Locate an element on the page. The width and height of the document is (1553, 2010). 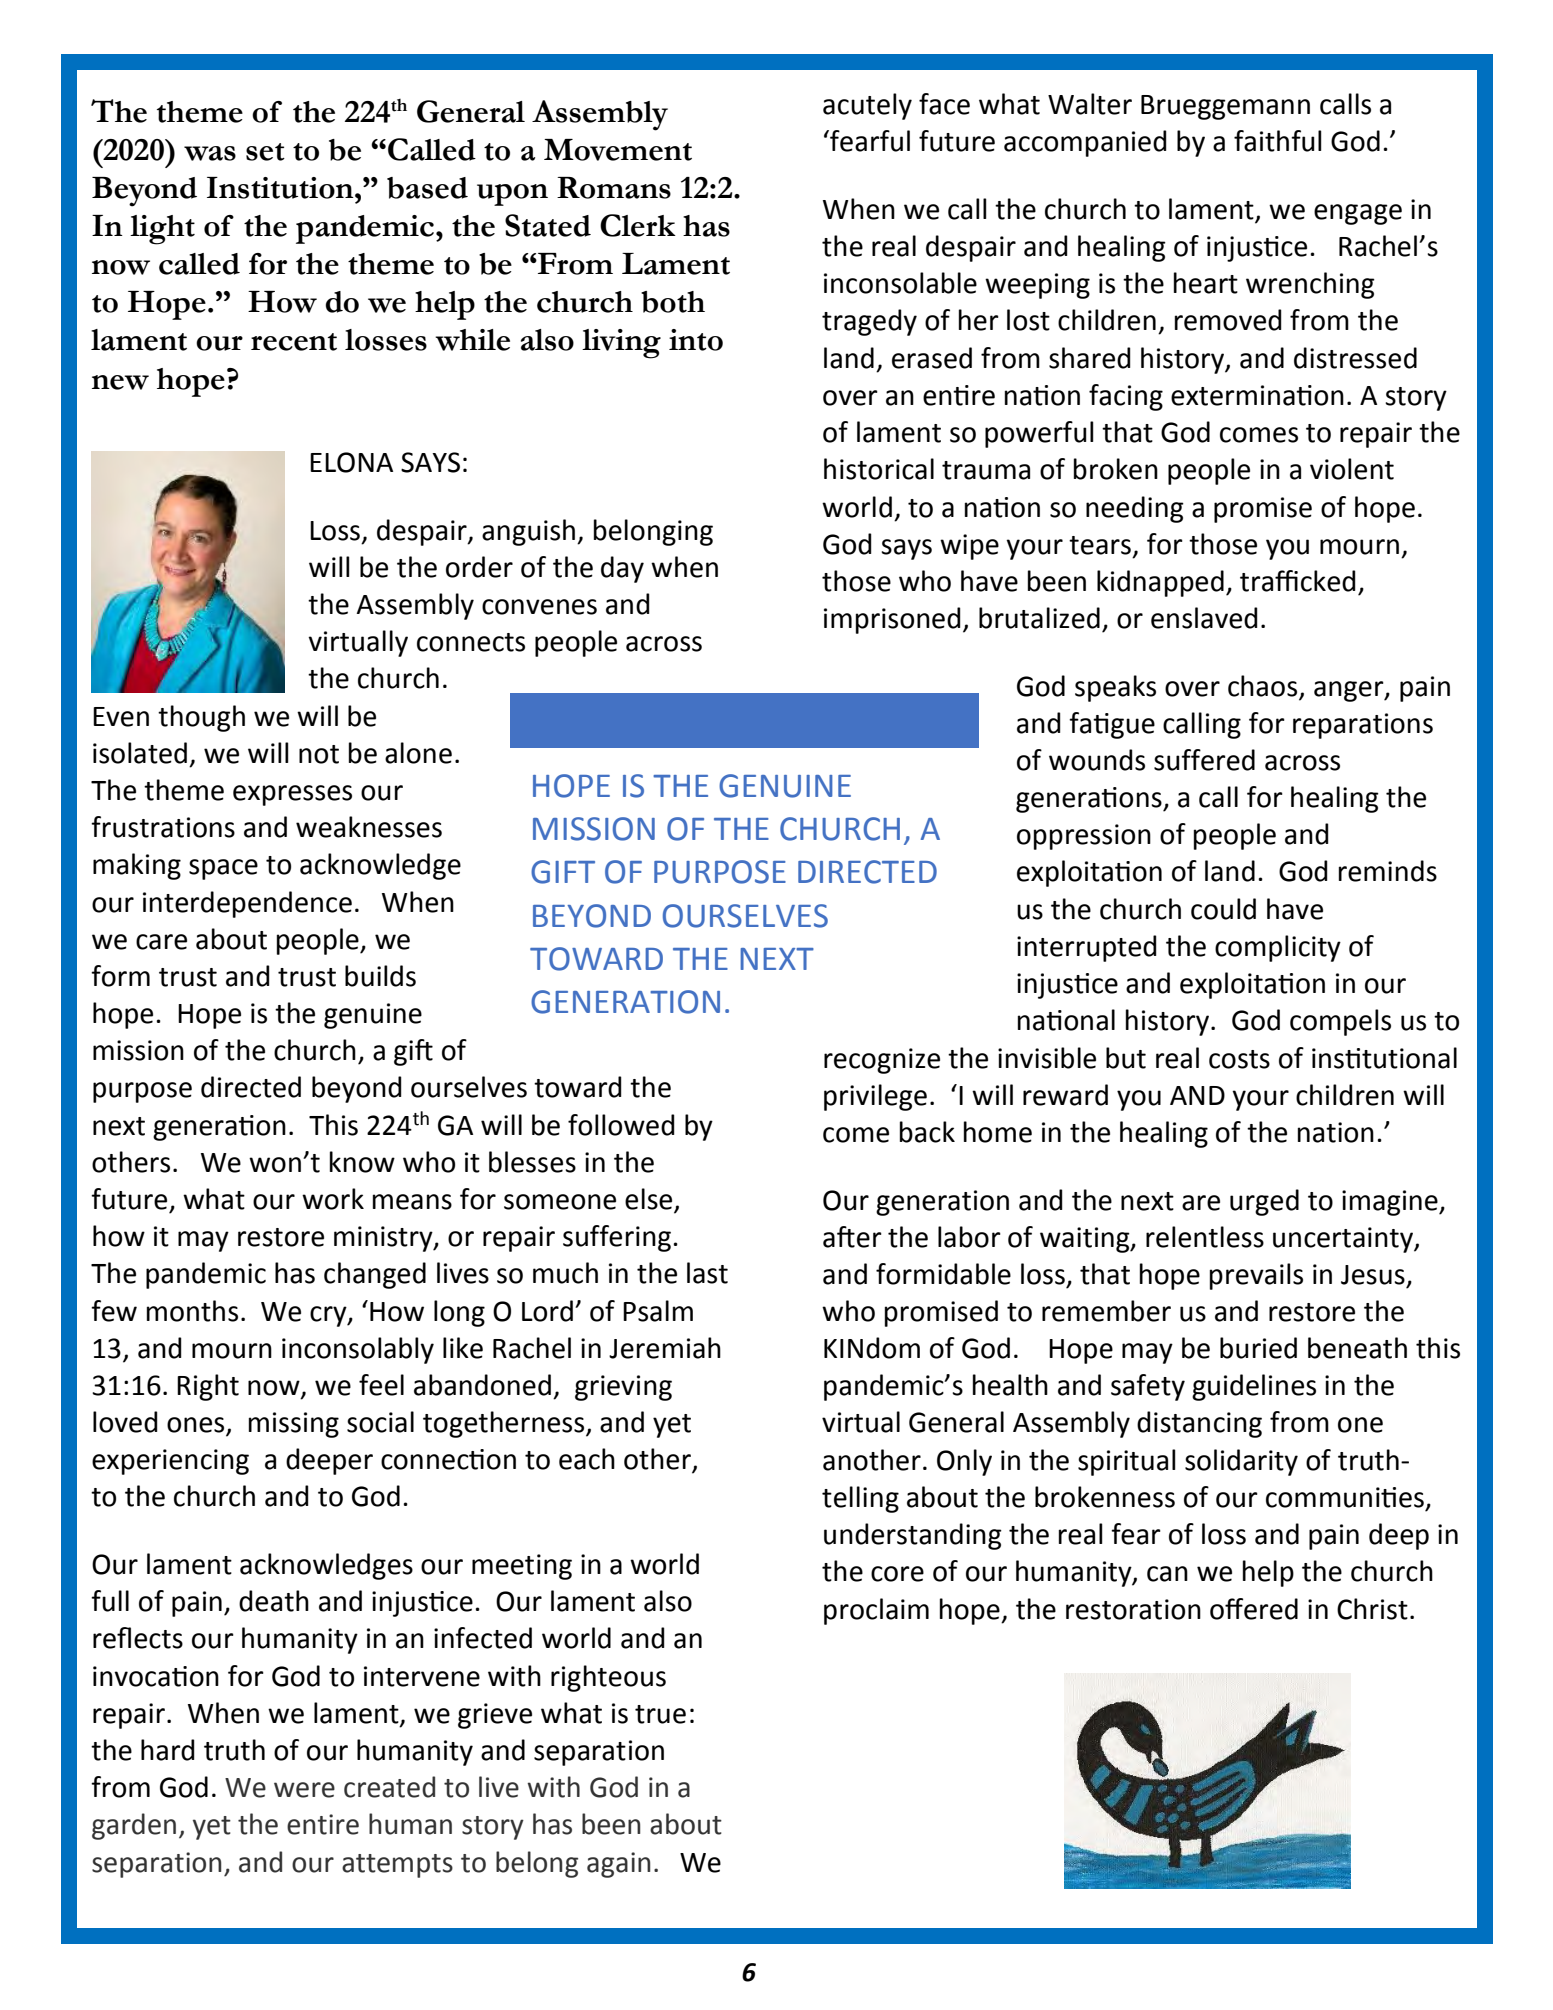
though is located at coordinates (201, 718).
